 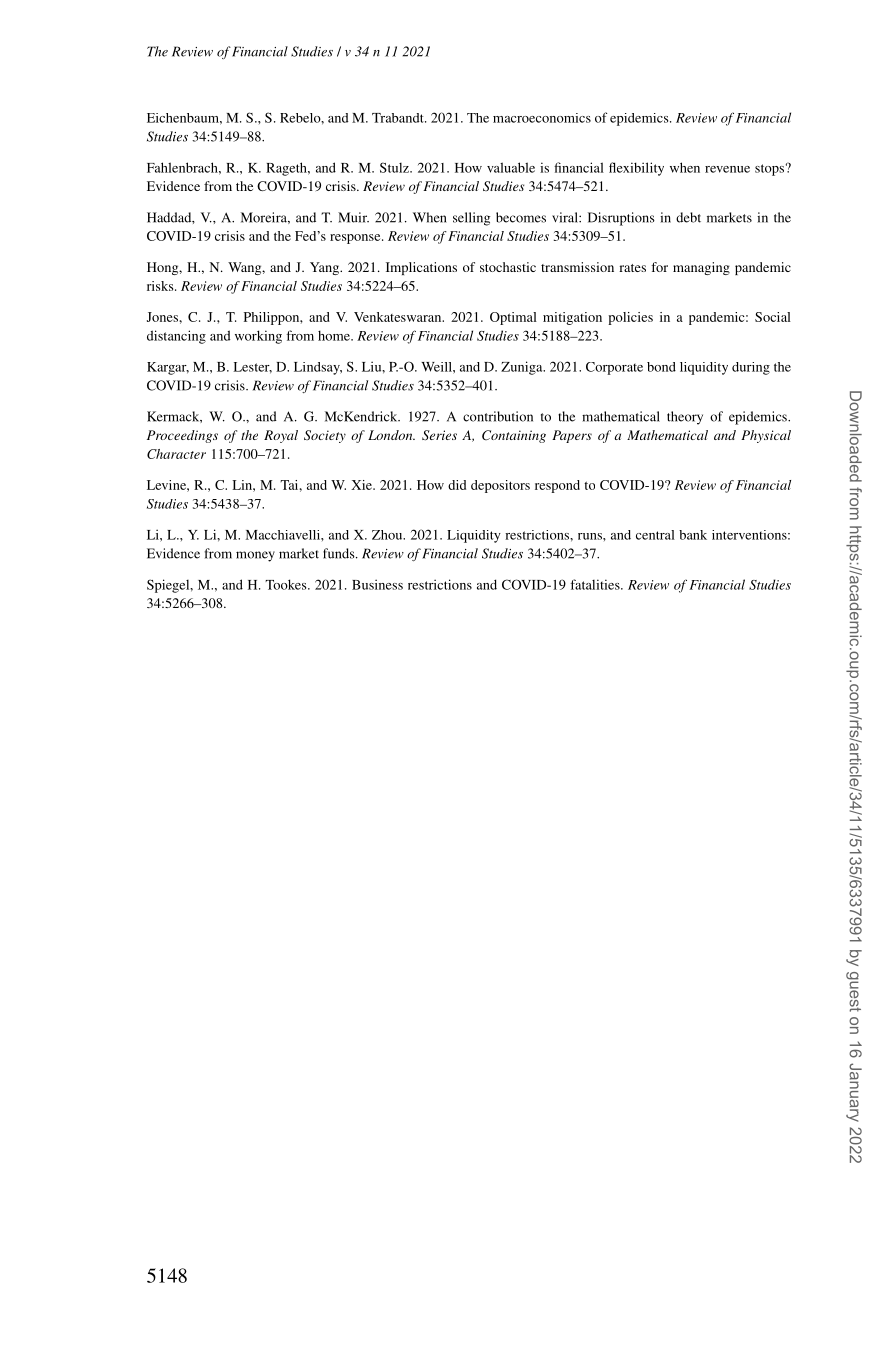 I want to click on Yang, so click(x=326, y=268).
